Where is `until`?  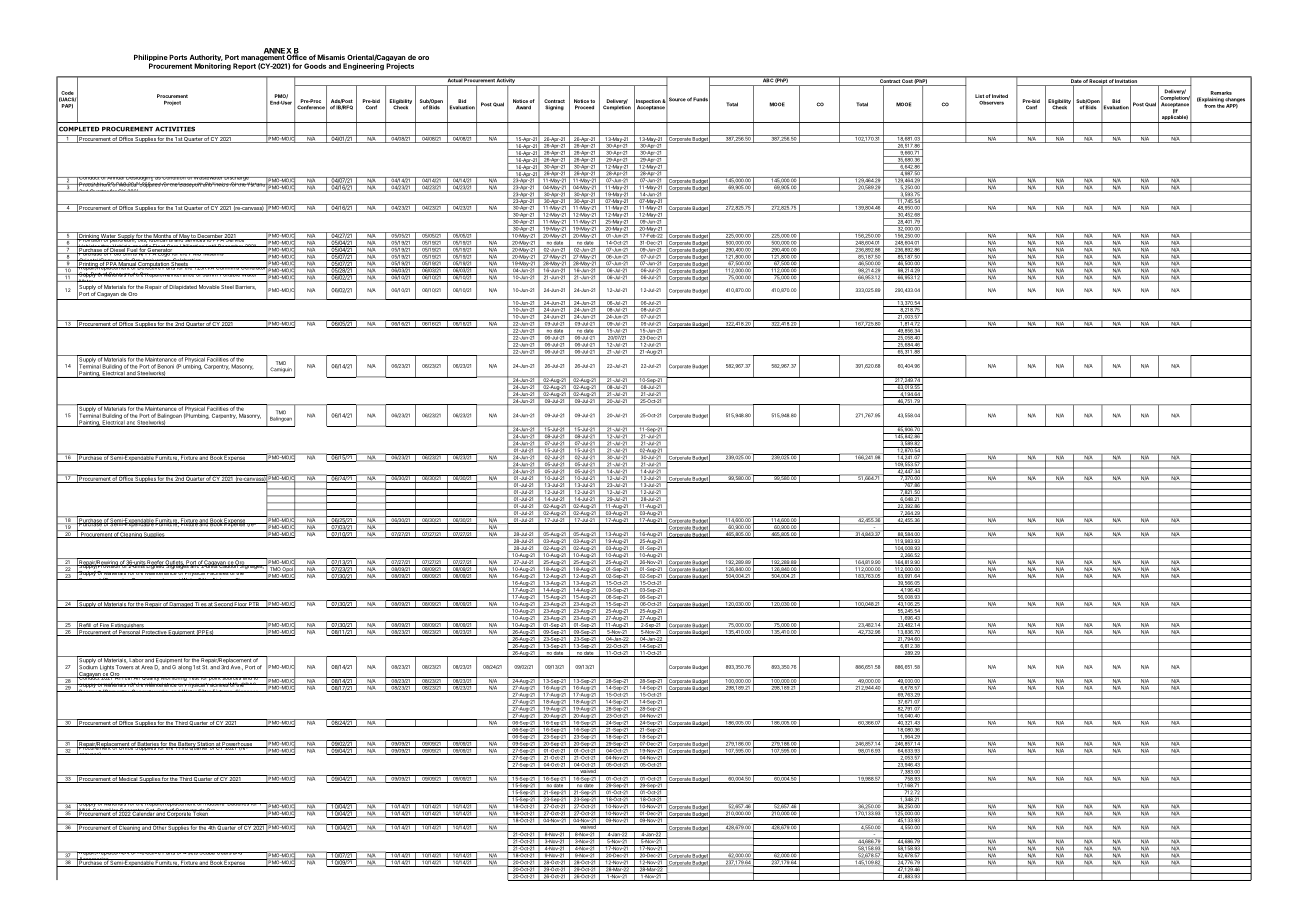
until is located at coordinates (211, 245).
